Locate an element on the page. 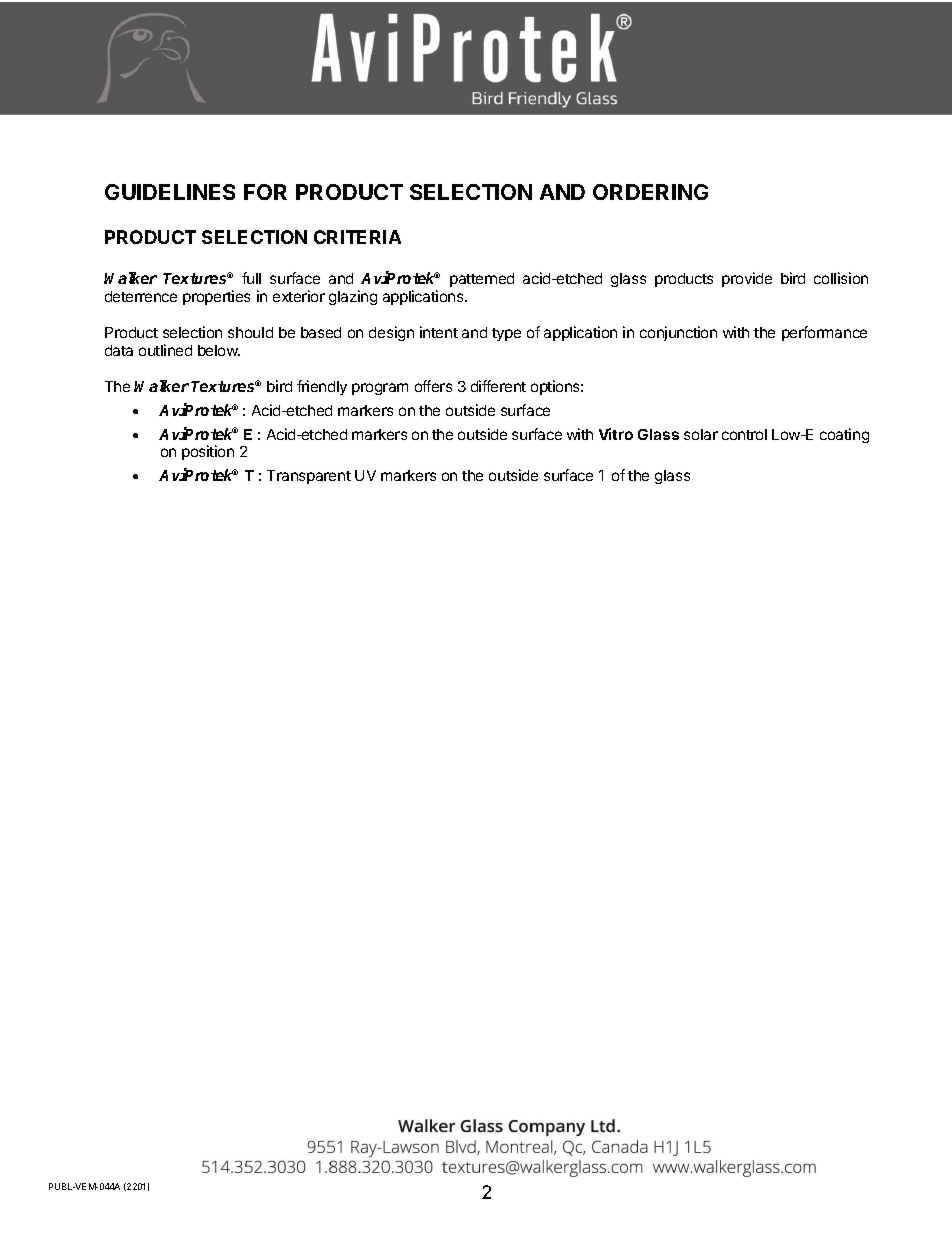 Image resolution: width=952 pixels, height=1233 pixels. control is located at coordinates (744, 434).
